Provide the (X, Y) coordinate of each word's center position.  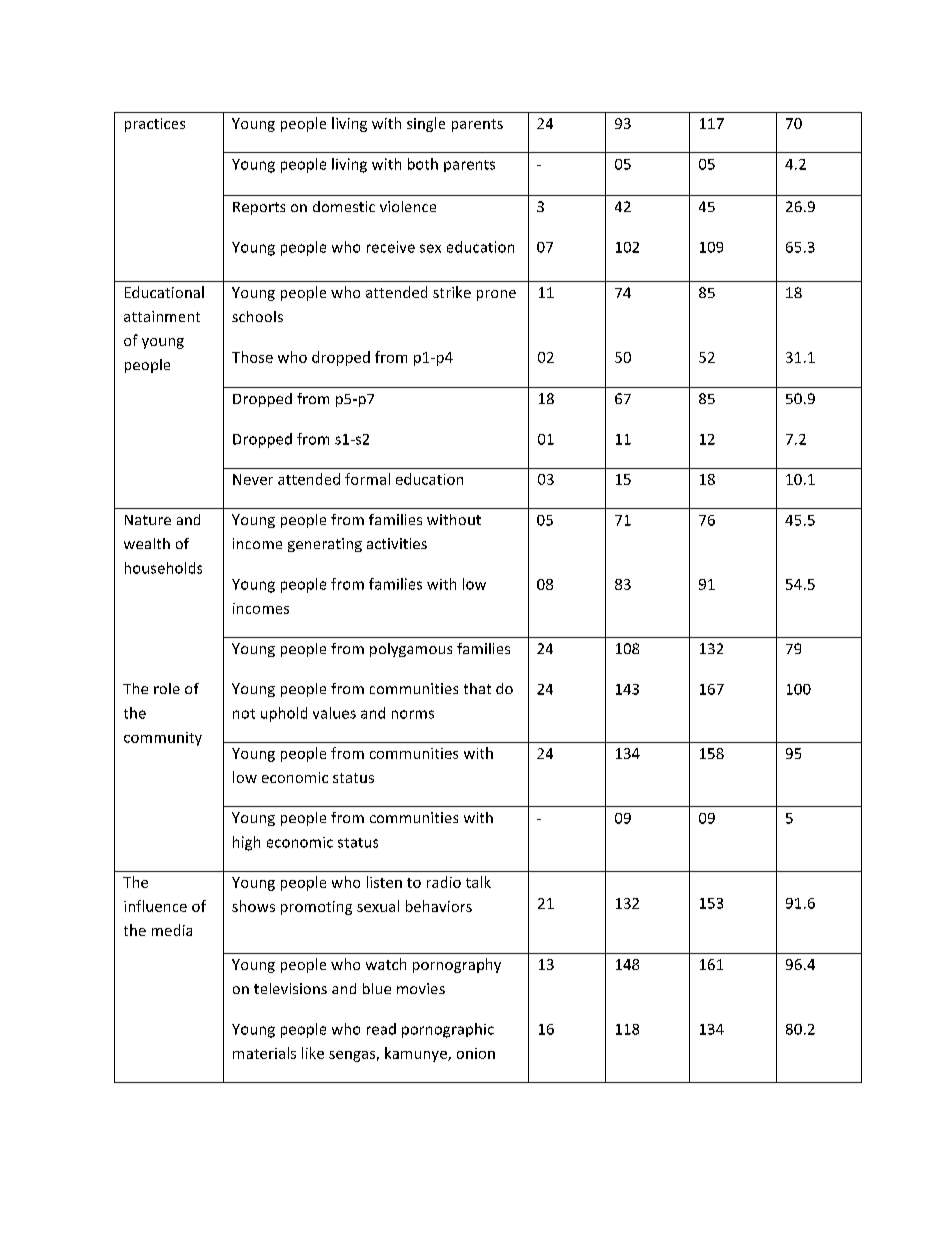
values (334, 713)
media (172, 930)
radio (444, 882)
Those (252, 357)
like (313, 1053)
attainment (162, 316)
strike (452, 292)
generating (325, 545)
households (163, 568)
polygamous (411, 650)
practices (155, 125)
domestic (344, 206)
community (163, 739)
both (423, 164)
